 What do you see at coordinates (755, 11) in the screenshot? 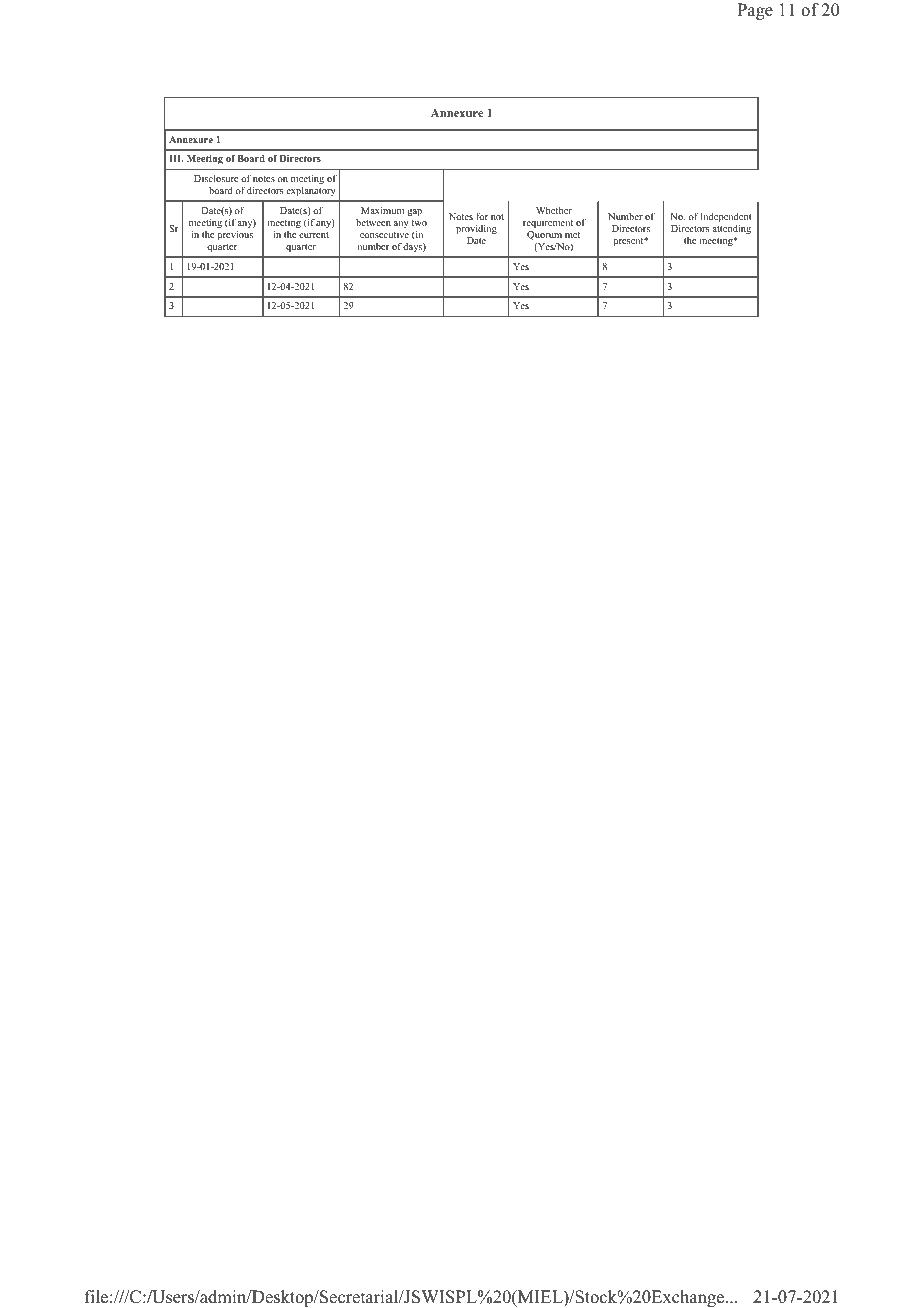
I see `Page` at bounding box center [755, 11].
